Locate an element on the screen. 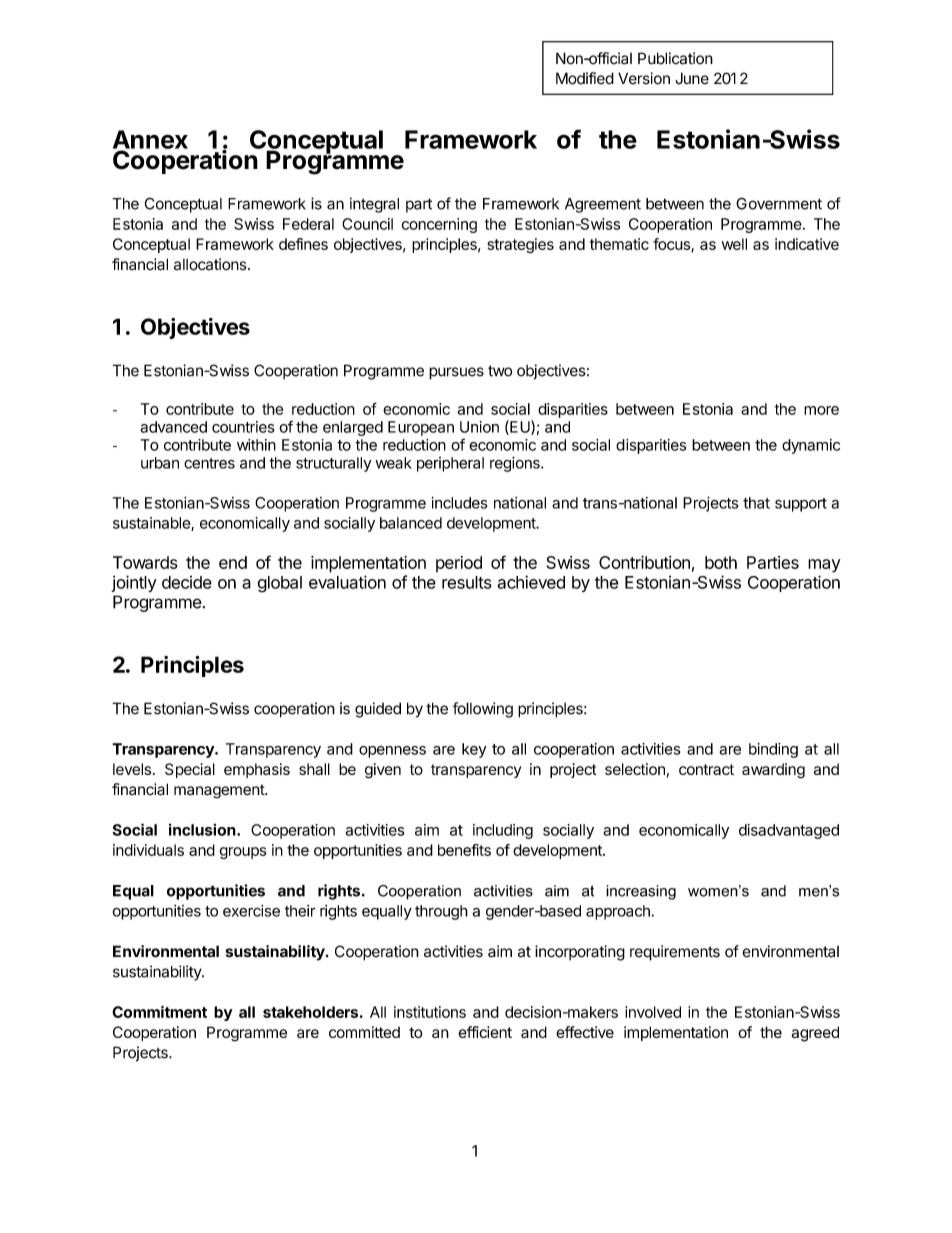  decide is located at coordinates (187, 582).
